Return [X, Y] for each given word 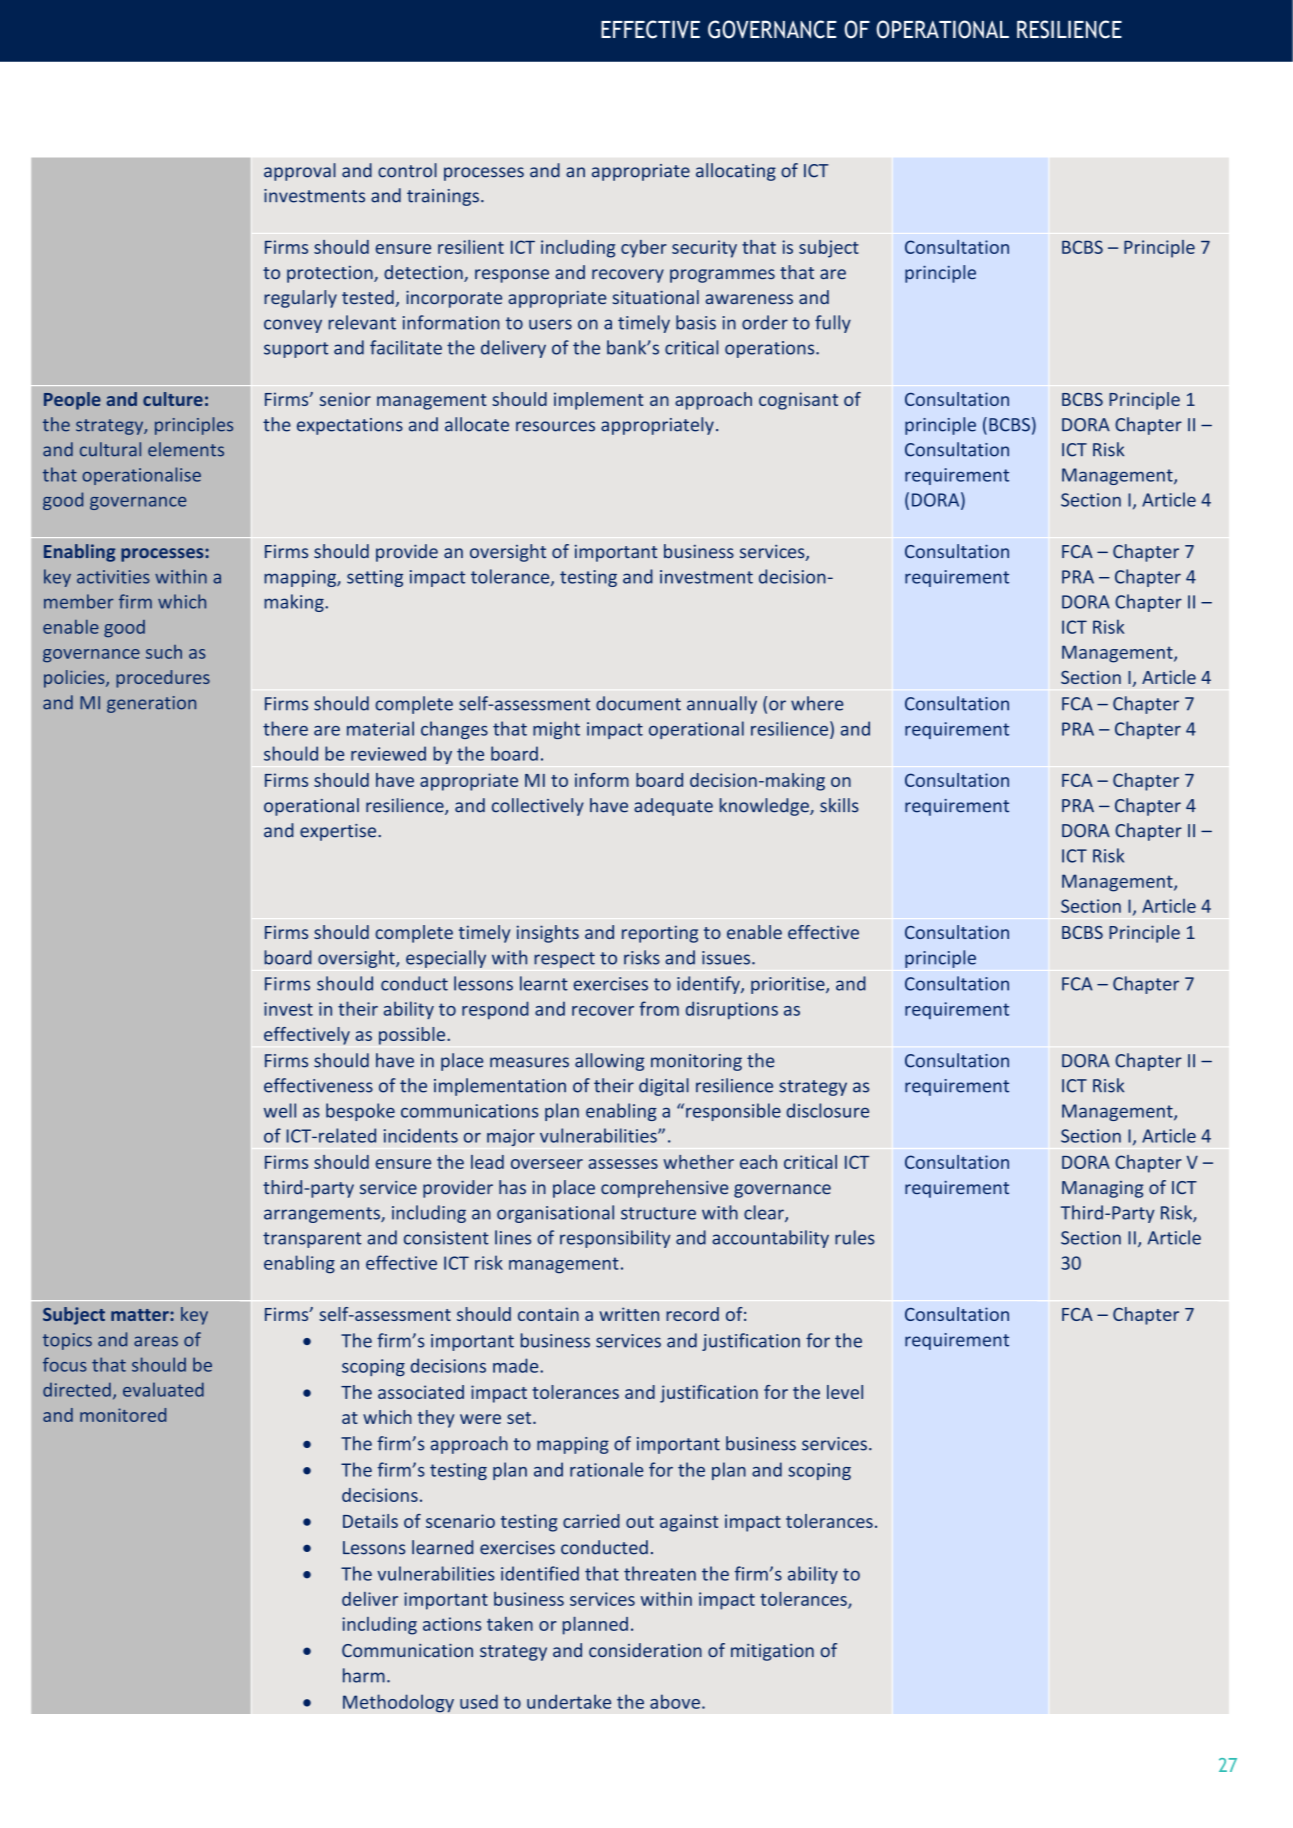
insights [548, 934]
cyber [644, 249]
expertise [339, 832]
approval [300, 172]
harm [364, 1675]
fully [833, 324]
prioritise [789, 985]
